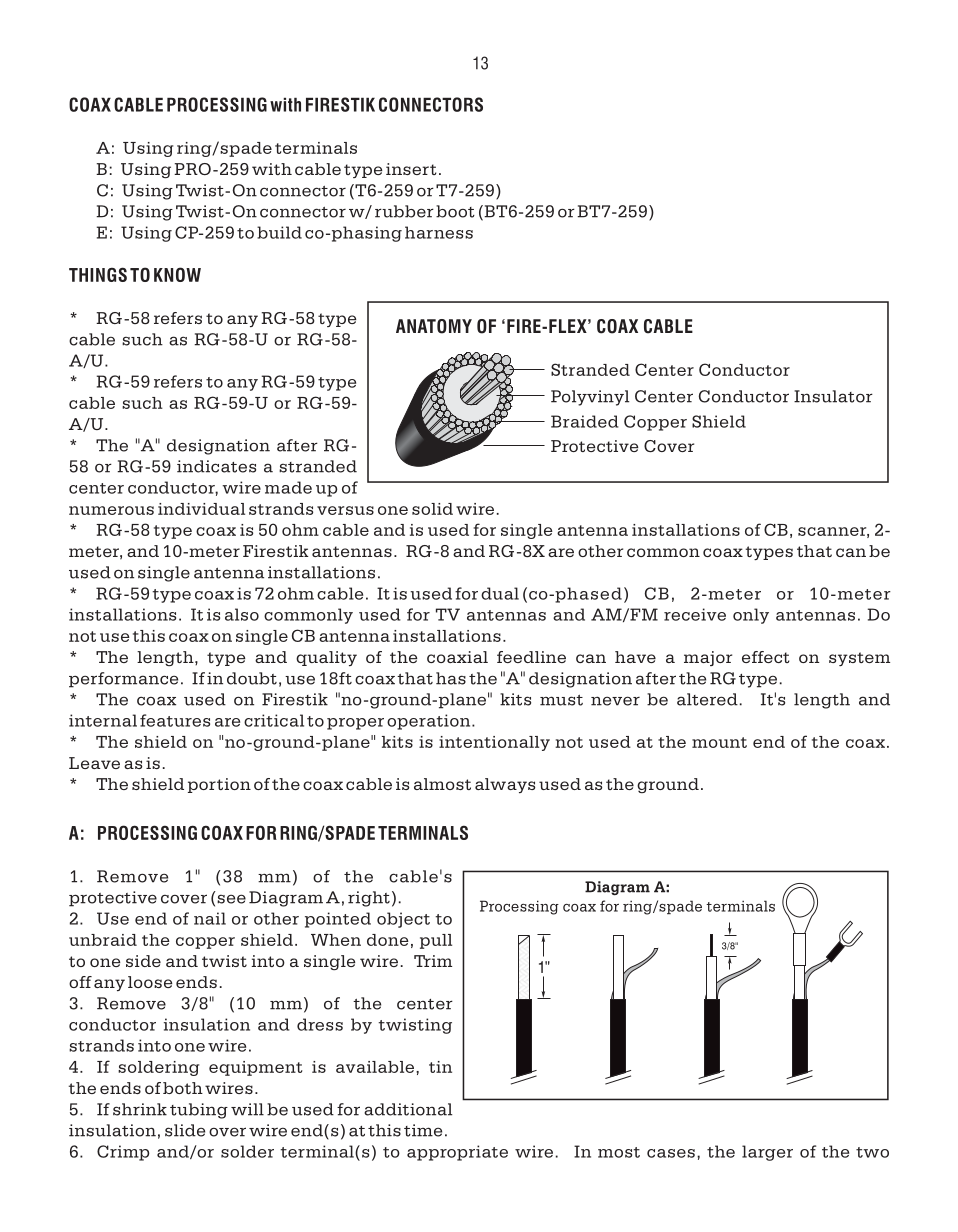 This screenshot has width=958, height=1232. Describe the element at coordinates (505, 785) in the screenshot. I see `always` at that location.
